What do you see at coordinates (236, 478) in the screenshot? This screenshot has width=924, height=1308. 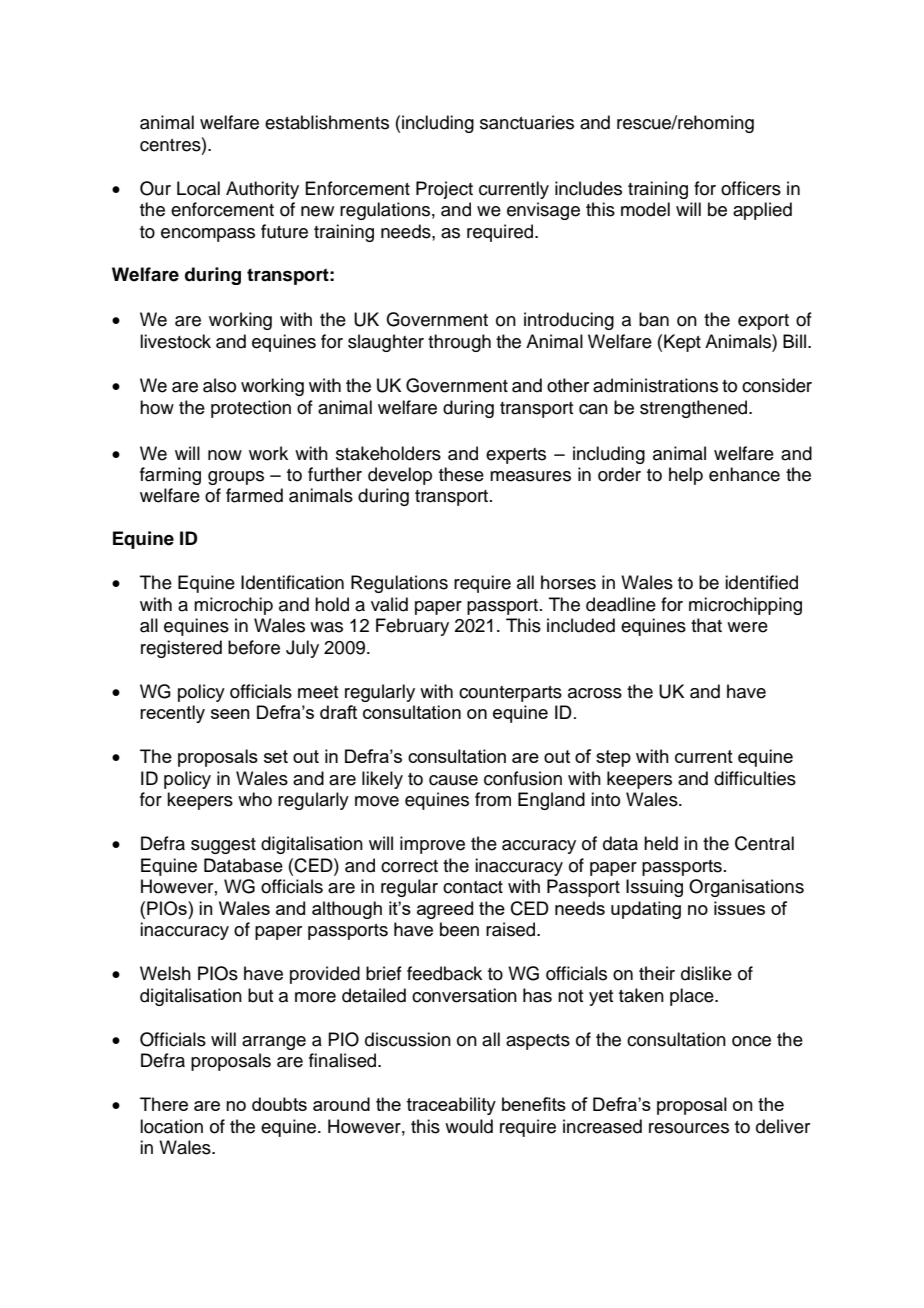 I see `groups` at bounding box center [236, 478].
